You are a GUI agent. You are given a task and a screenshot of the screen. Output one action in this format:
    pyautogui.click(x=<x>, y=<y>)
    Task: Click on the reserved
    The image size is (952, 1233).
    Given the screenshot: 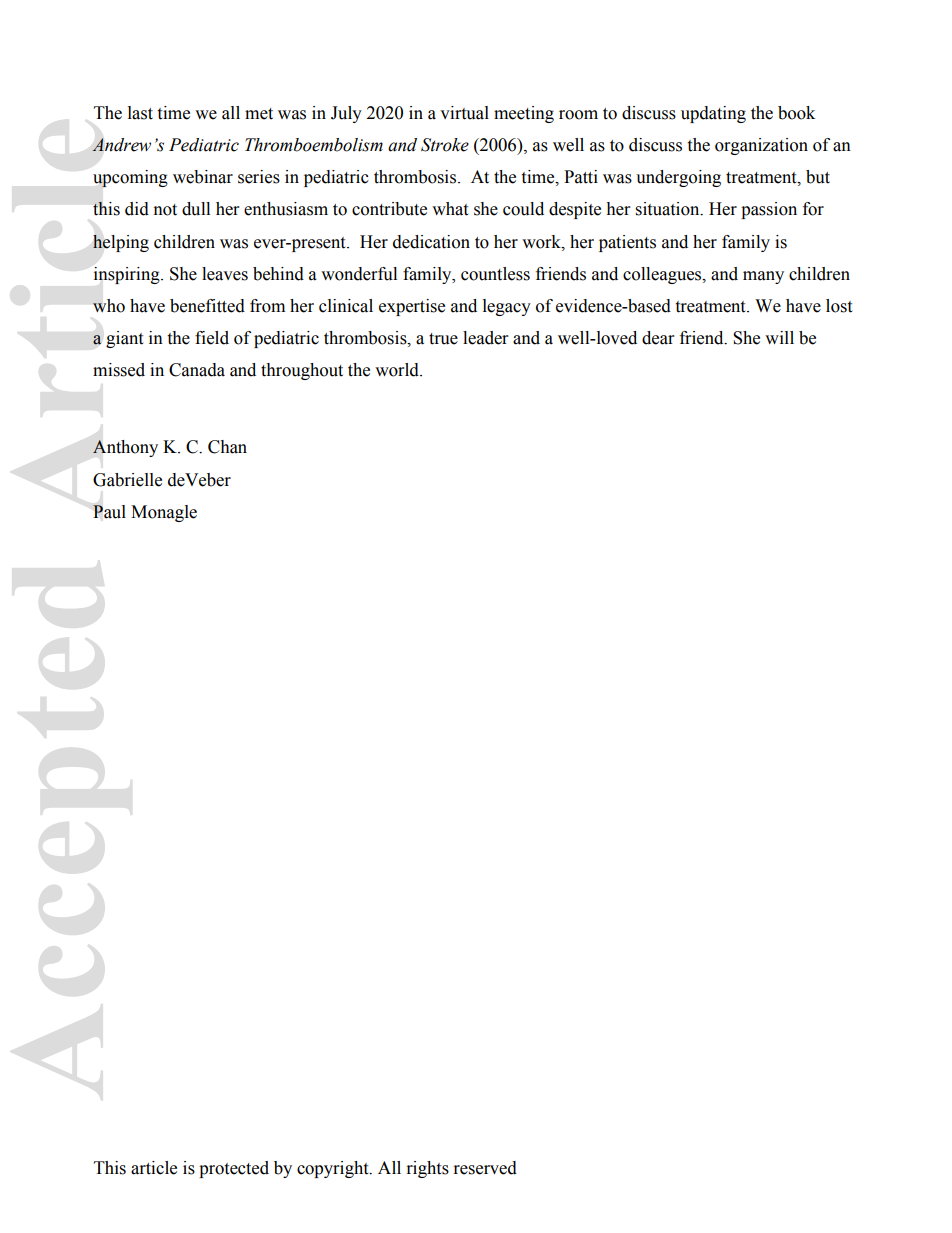 What is the action you would take?
    pyautogui.click(x=485, y=1168)
